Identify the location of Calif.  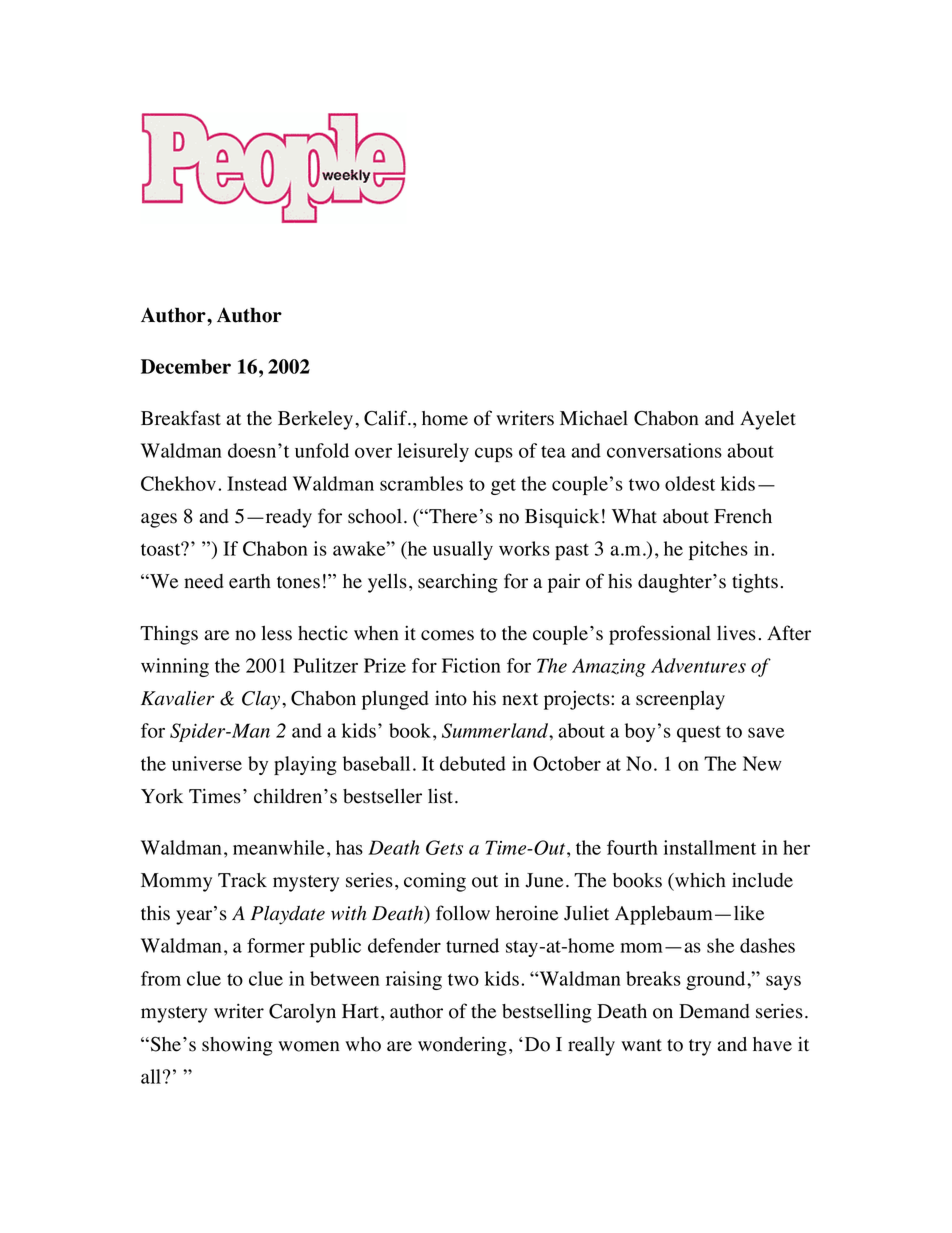
(387, 418).
